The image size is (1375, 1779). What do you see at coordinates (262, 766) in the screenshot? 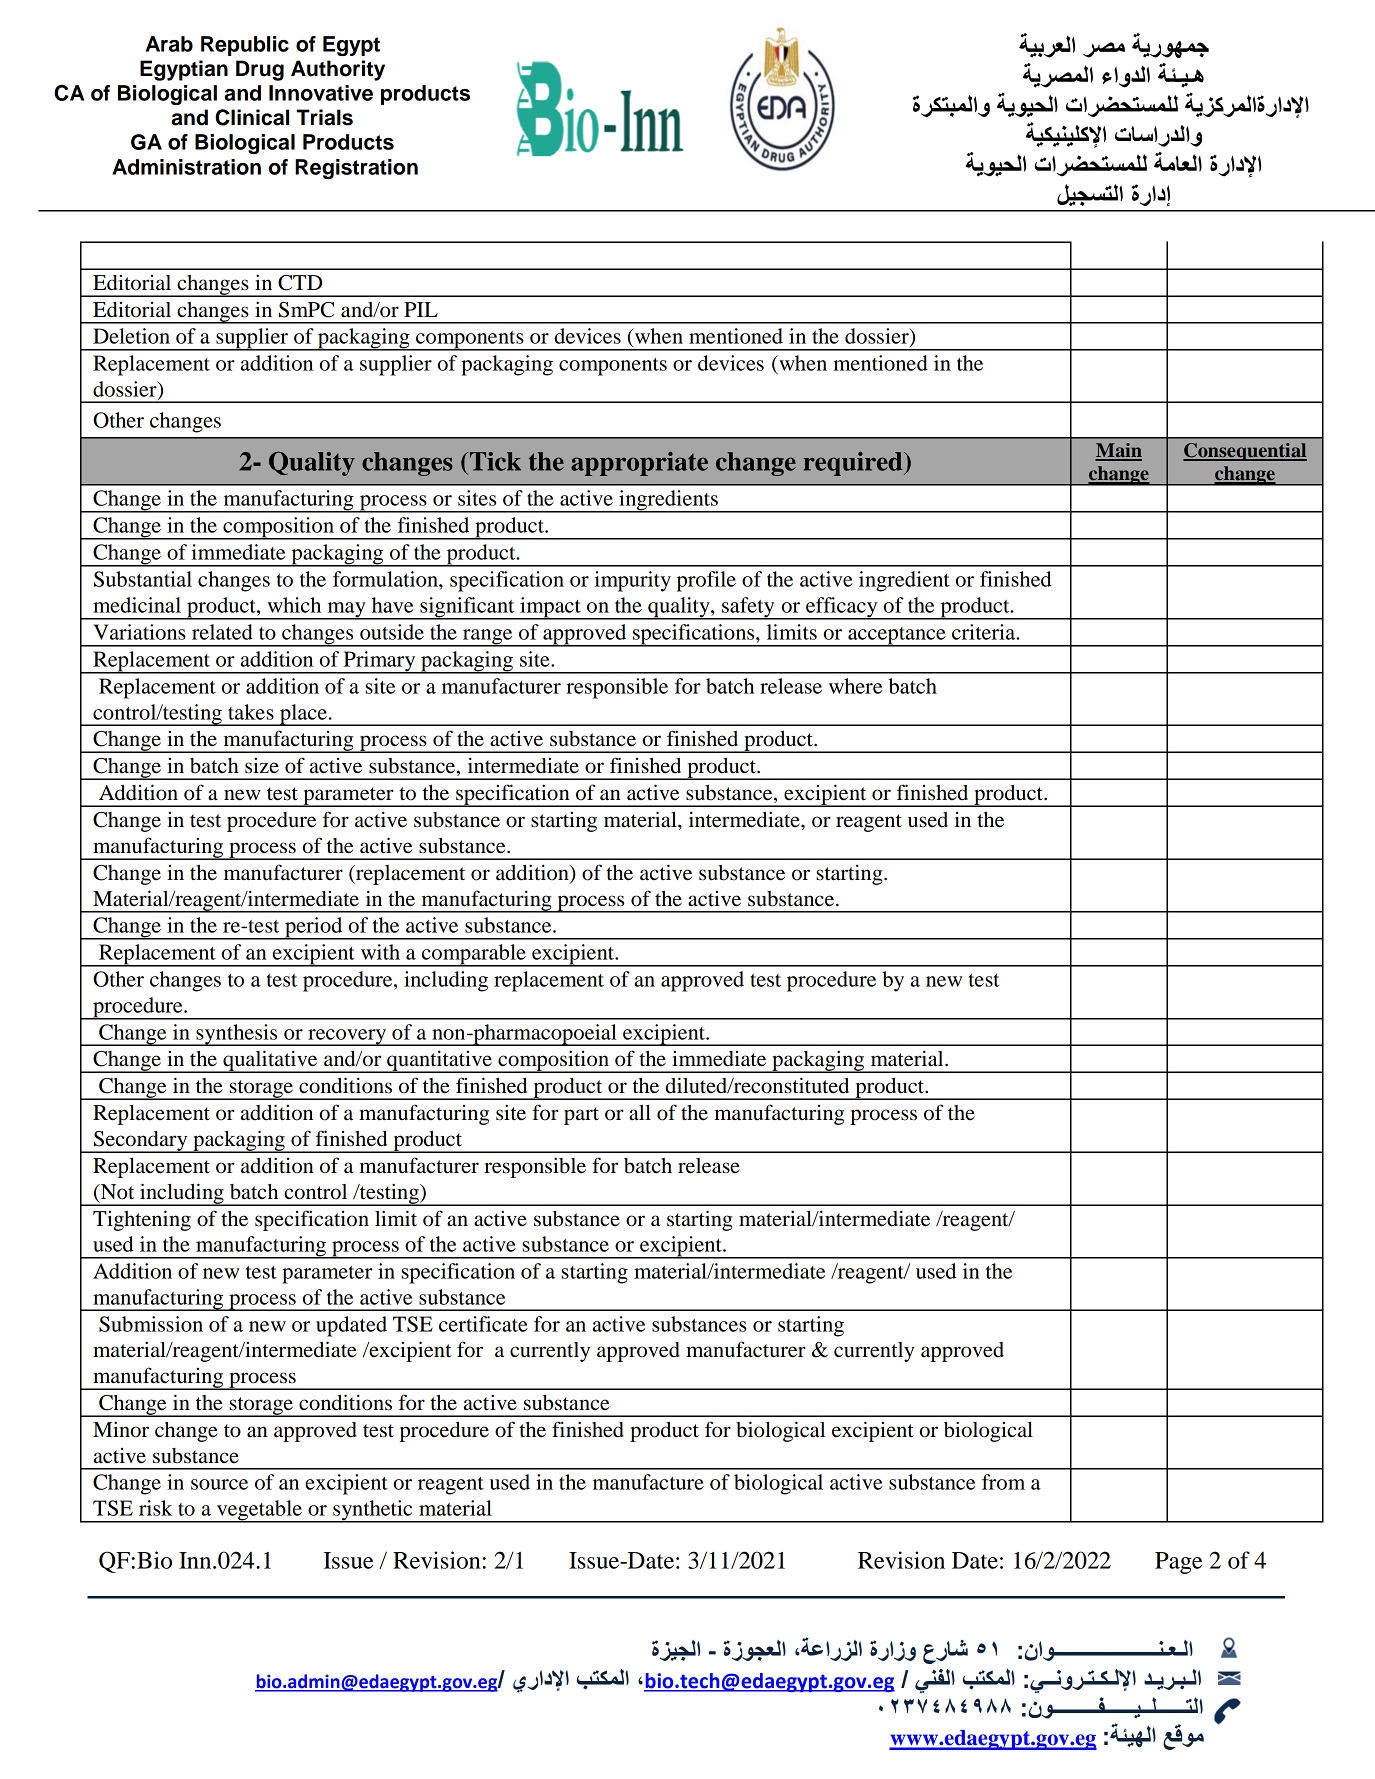
I see `size` at bounding box center [262, 766].
